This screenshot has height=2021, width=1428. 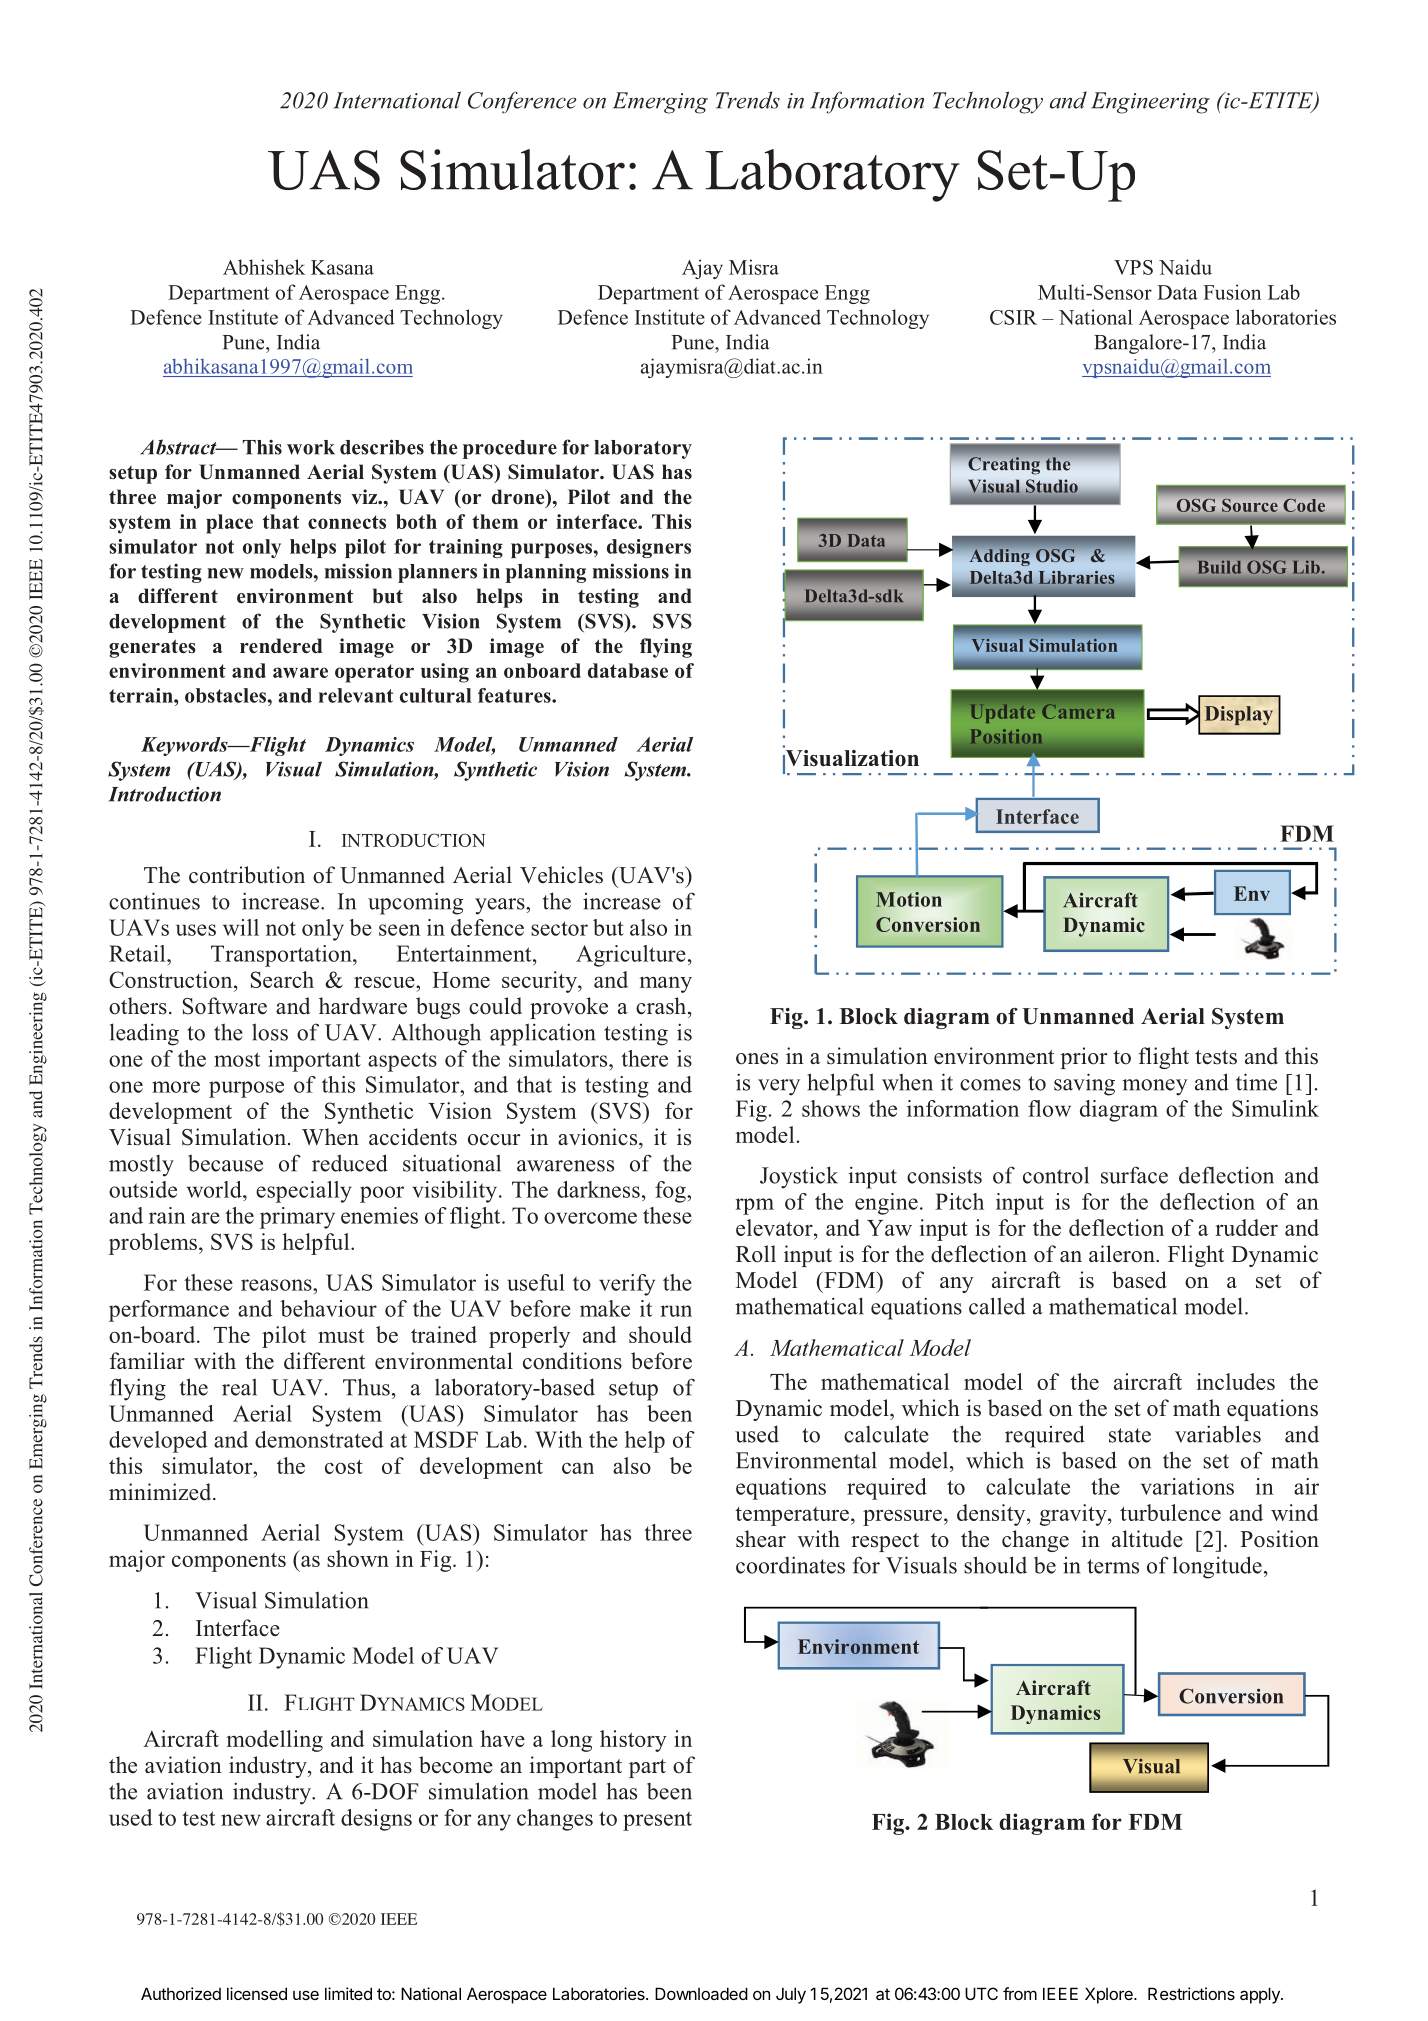 What do you see at coordinates (701, 1993) in the screenshot?
I see `Downloaded` at bounding box center [701, 1993].
